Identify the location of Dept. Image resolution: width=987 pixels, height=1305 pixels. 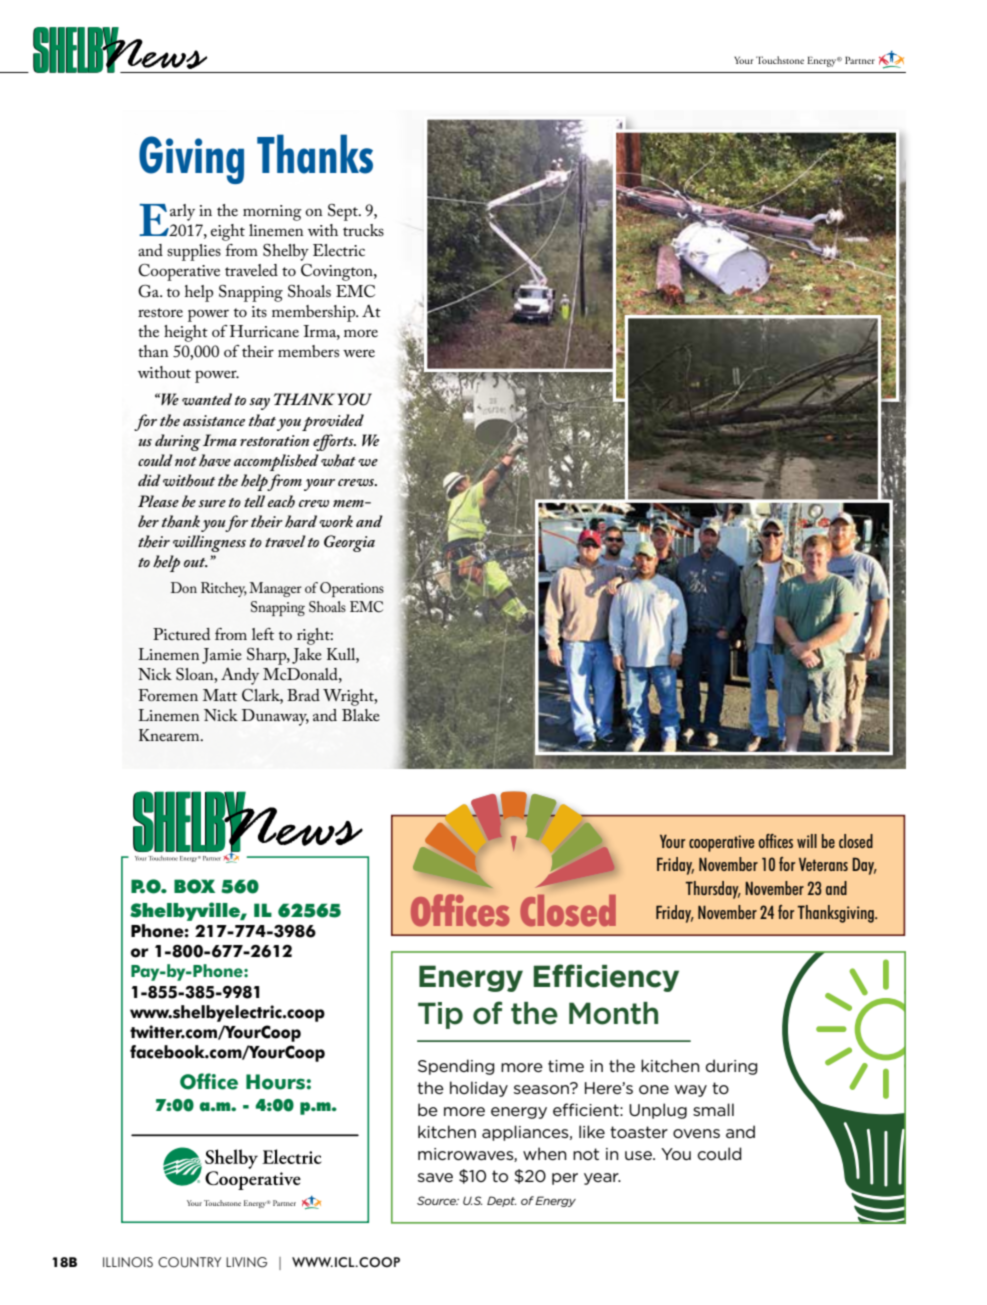
(501, 1201).
